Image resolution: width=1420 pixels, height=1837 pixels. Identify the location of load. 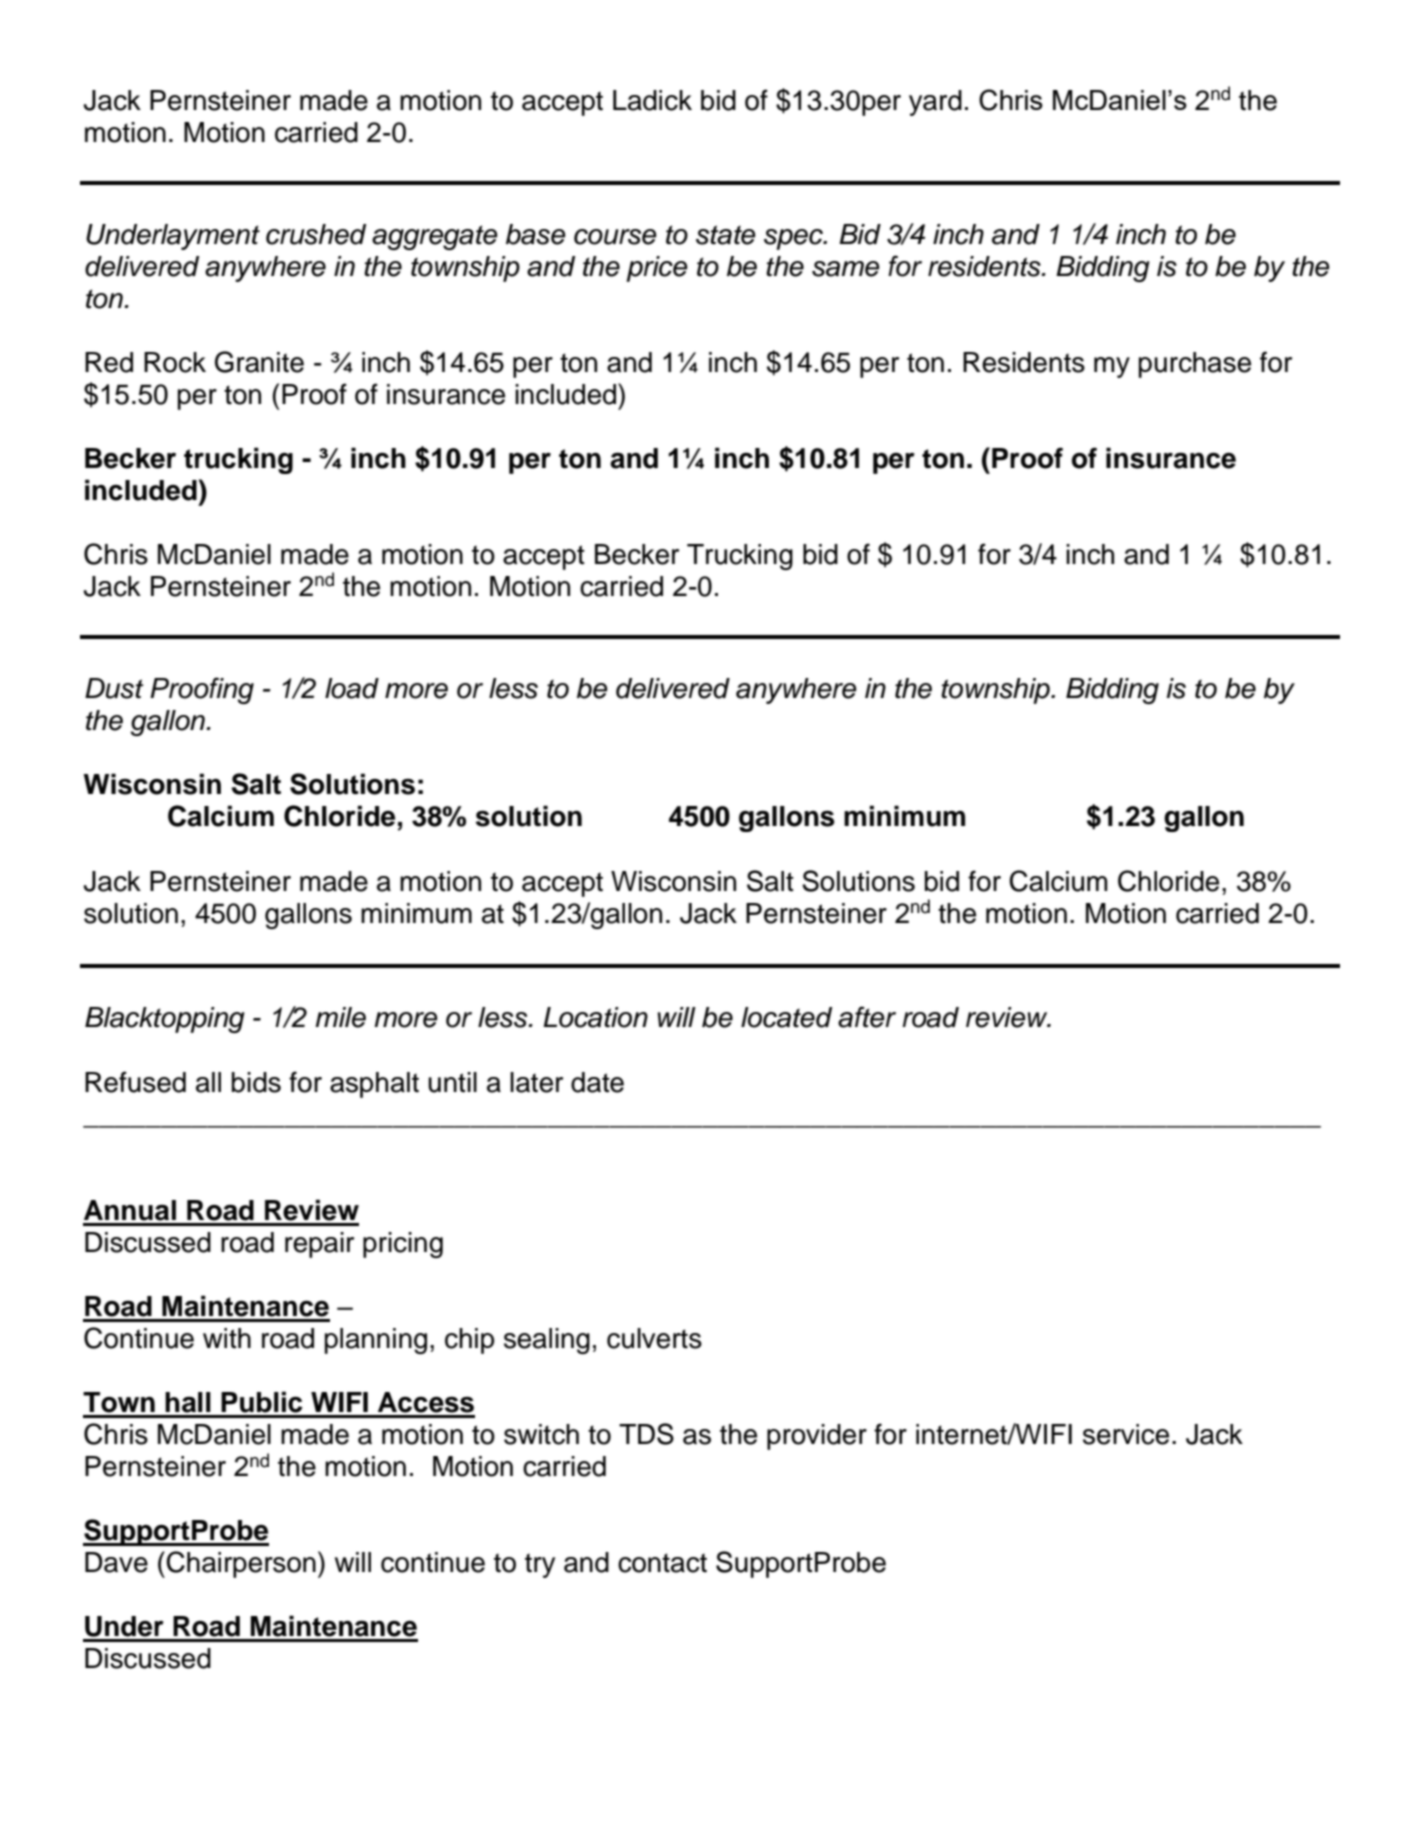
(352, 688).
